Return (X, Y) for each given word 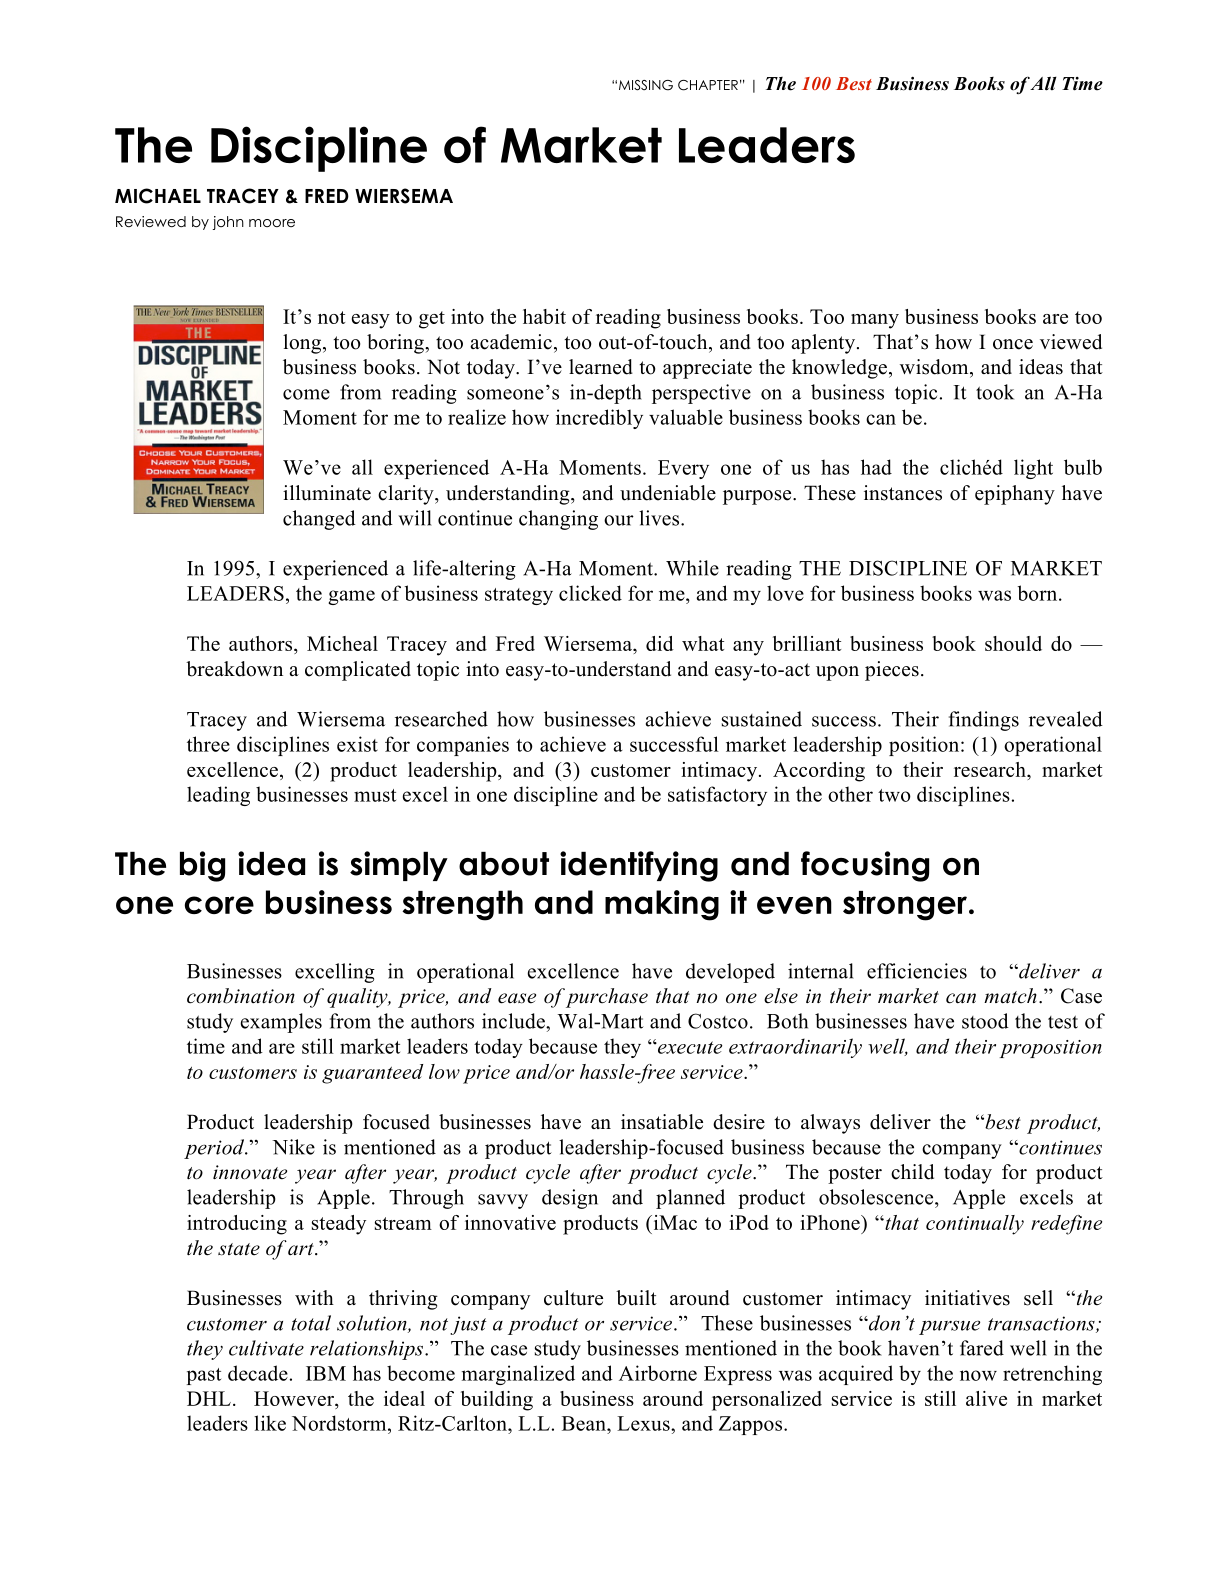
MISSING (646, 85)
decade (258, 1373)
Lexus (644, 1423)
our (619, 520)
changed (319, 520)
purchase (607, 998)
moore (272, 223)
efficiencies (917, 971)
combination (241, 996)
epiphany (1015, 495)
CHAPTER (708, 85)
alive (986, 1398)
